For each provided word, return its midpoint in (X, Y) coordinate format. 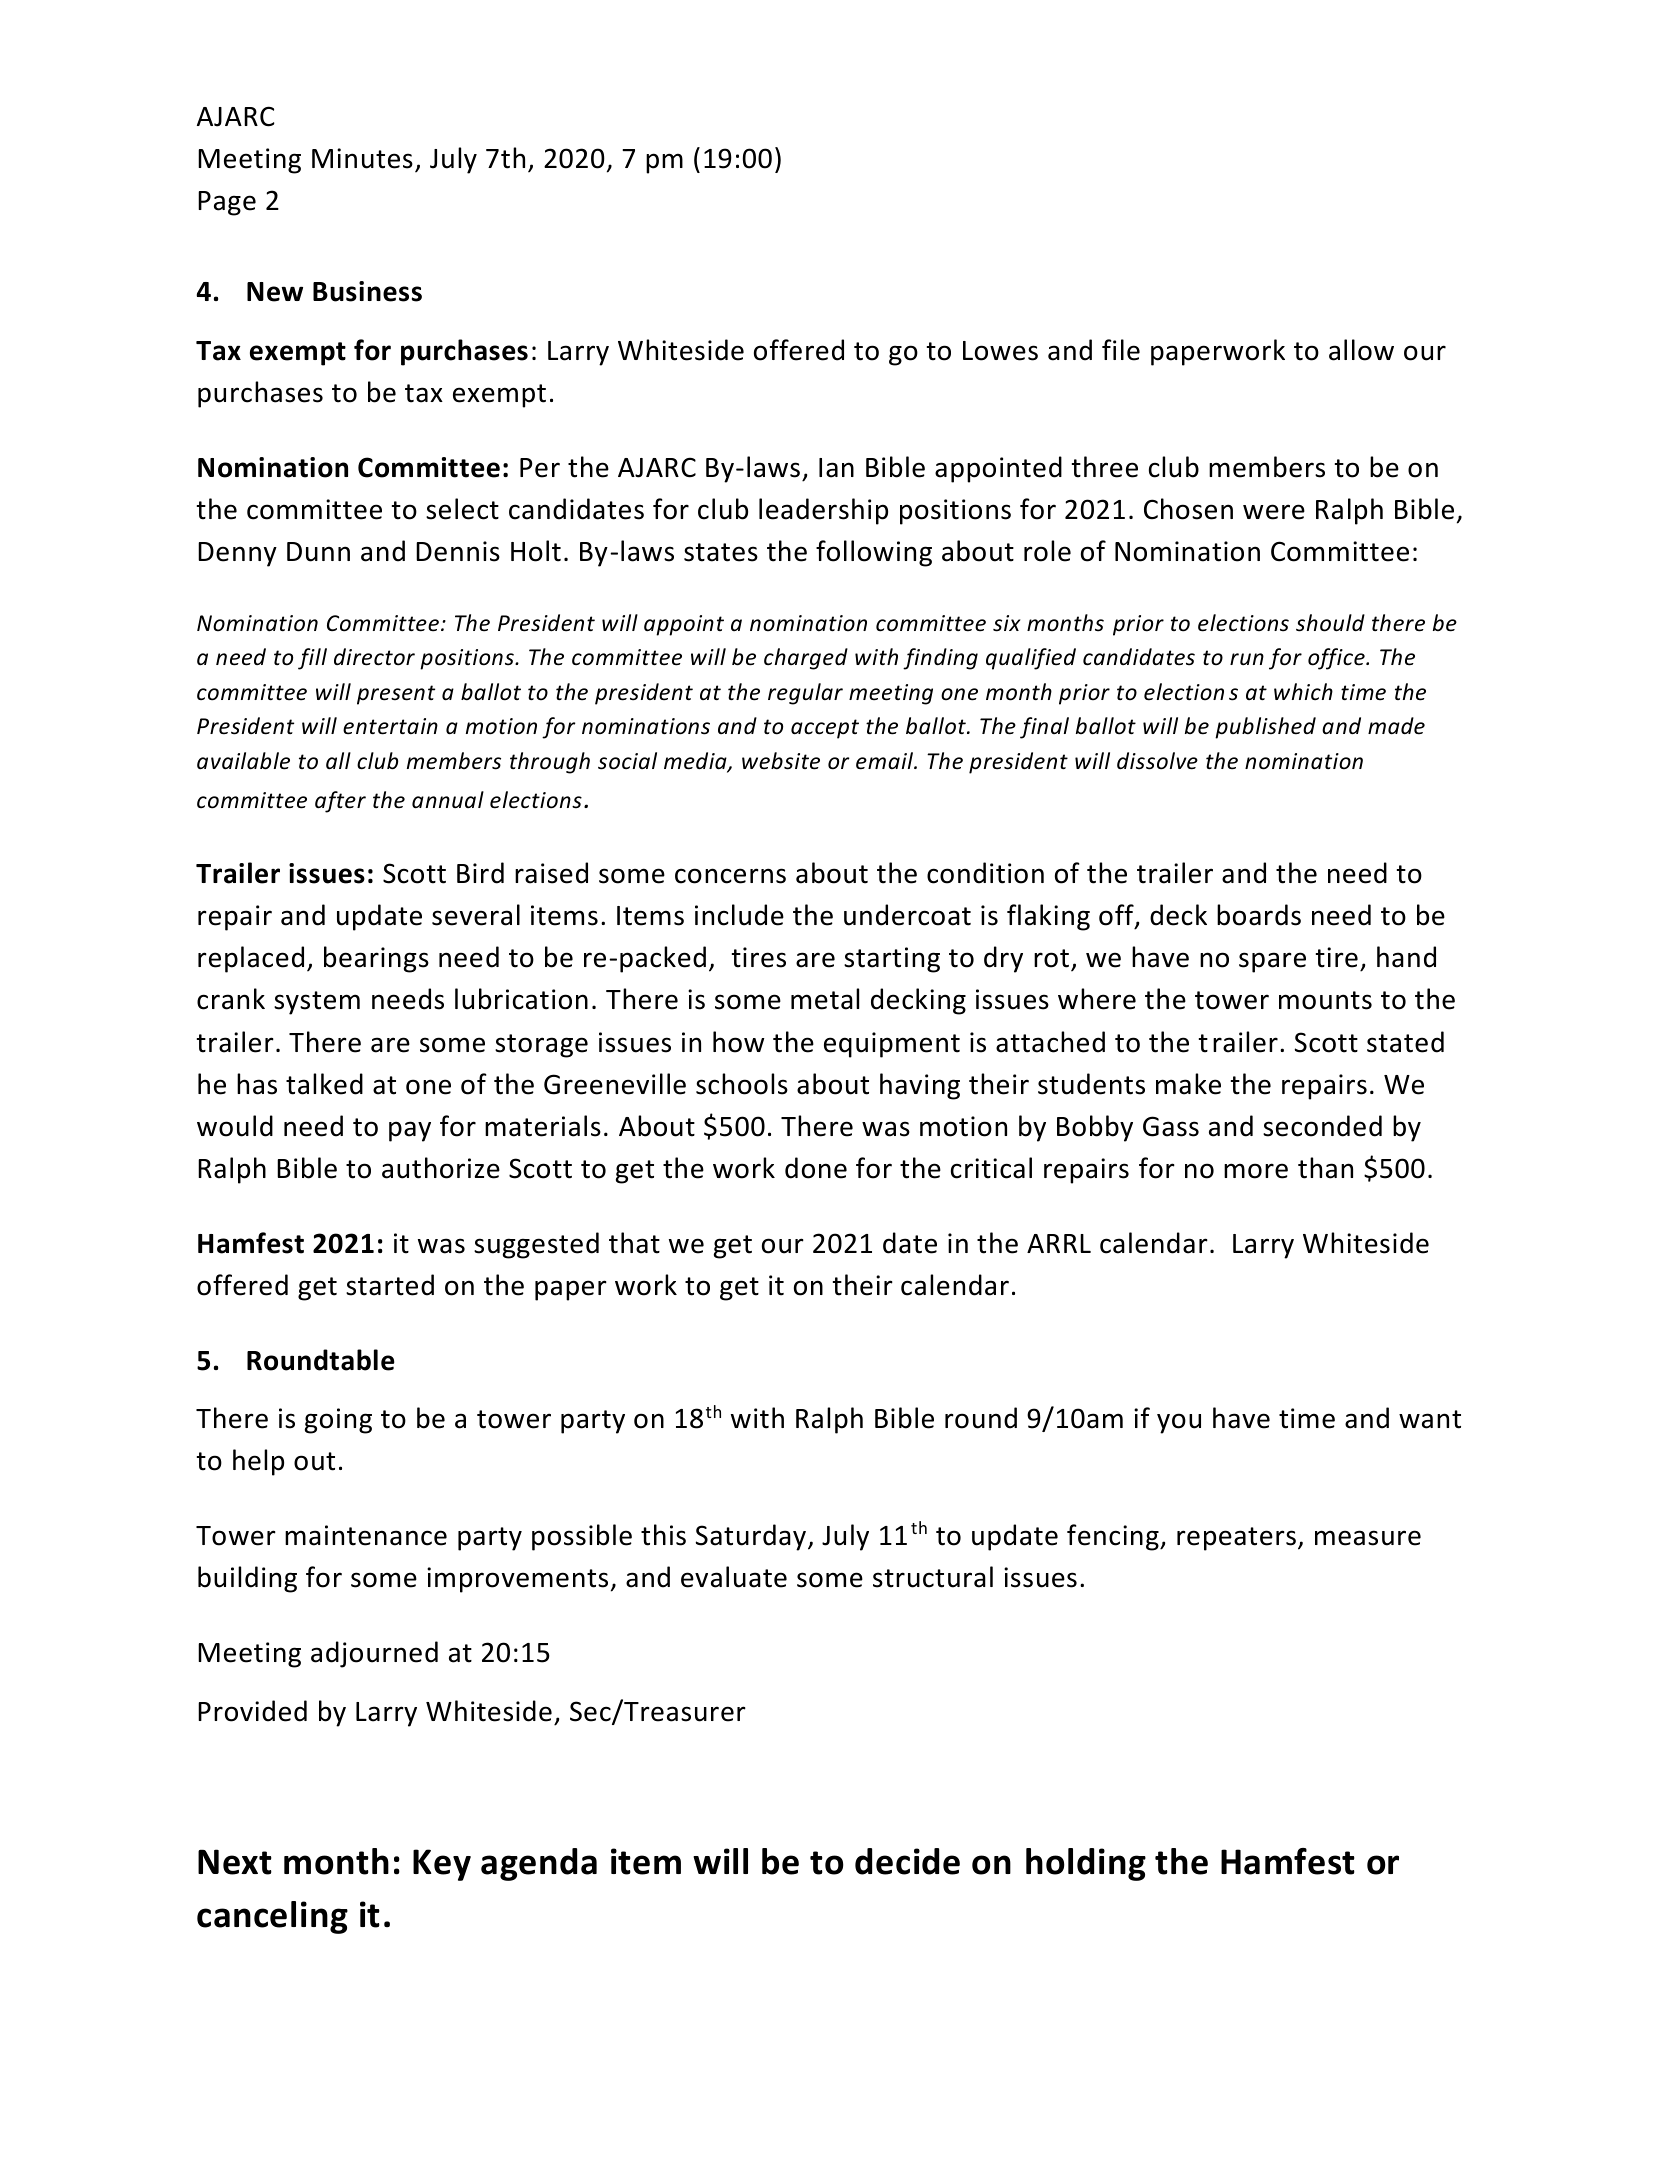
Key (442, 1865)
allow (1361, 350)
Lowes (1000, 351)
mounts (1325, 1000)
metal (825, 999)
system (317, 1003)
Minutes (362, 158)
